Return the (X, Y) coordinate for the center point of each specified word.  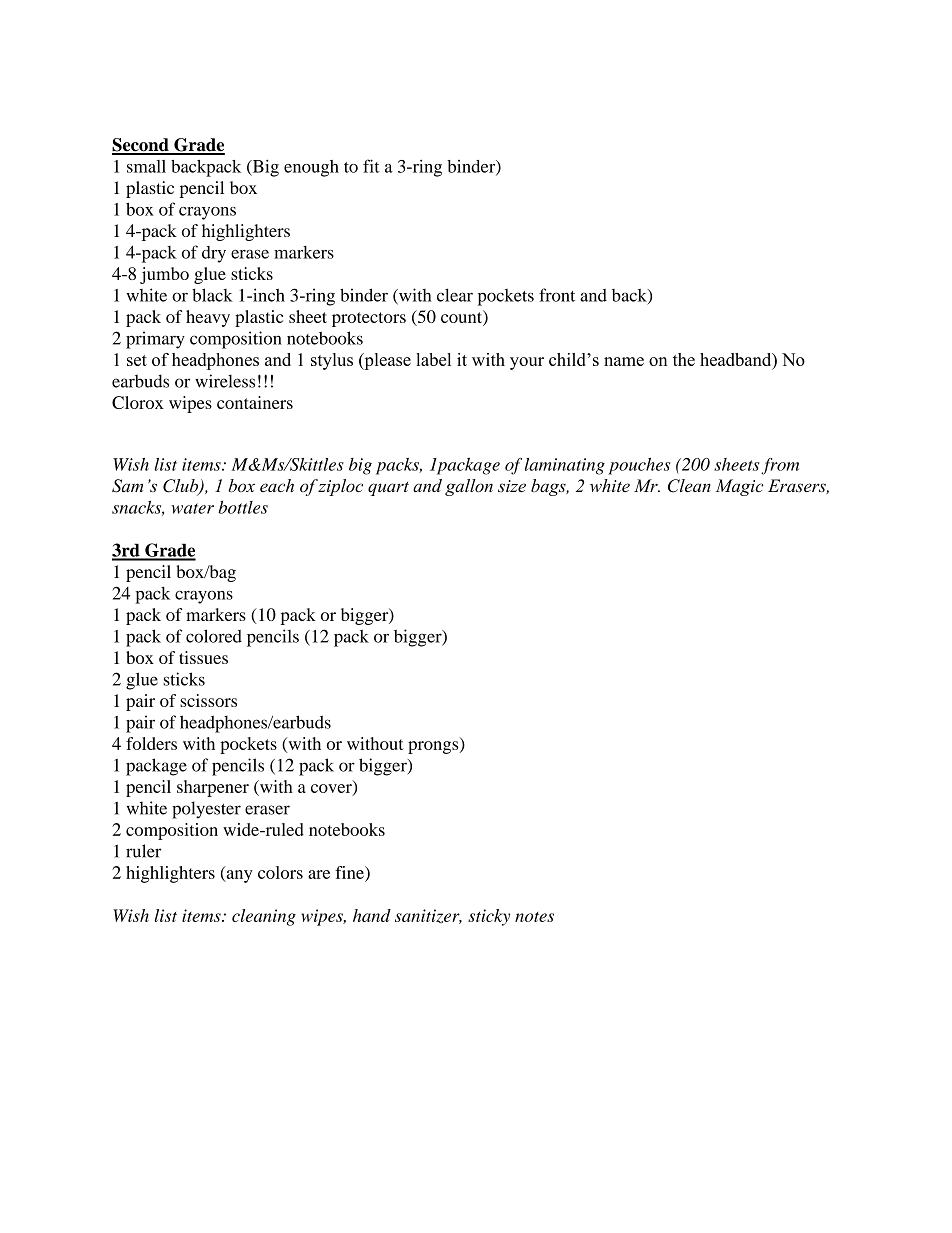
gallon (469, 487)
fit (371, 166)
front (557, 295)
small (146, 166)
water (192, 508)
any (238, 876)
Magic (739, 487)
